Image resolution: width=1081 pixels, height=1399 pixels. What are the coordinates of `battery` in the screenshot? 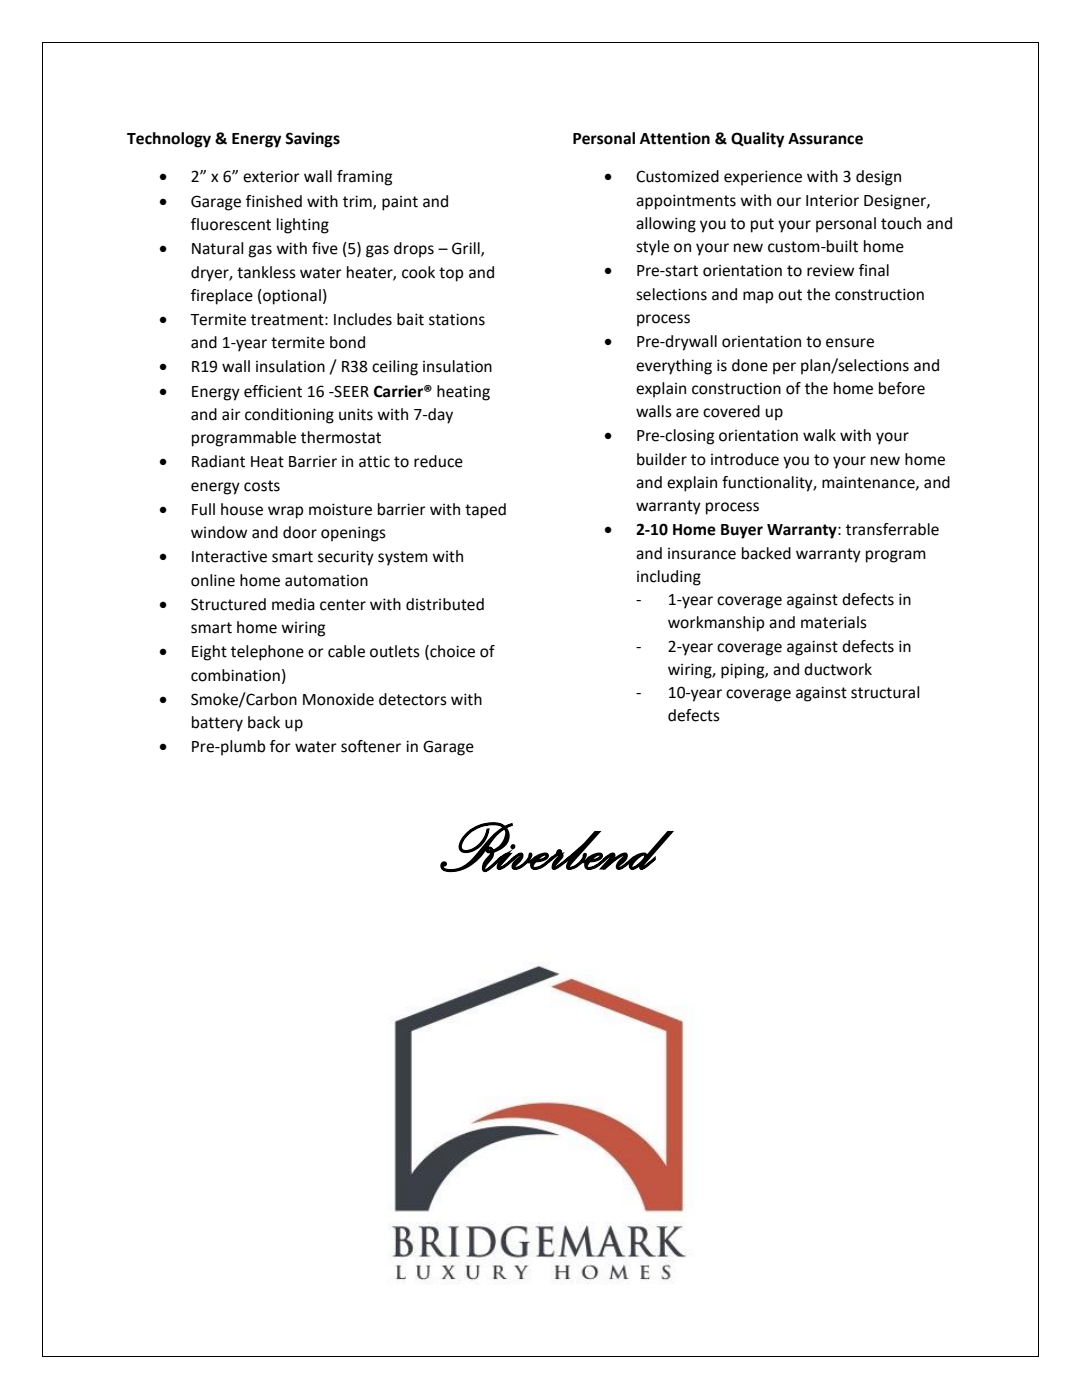 It's located at (217, 724).
